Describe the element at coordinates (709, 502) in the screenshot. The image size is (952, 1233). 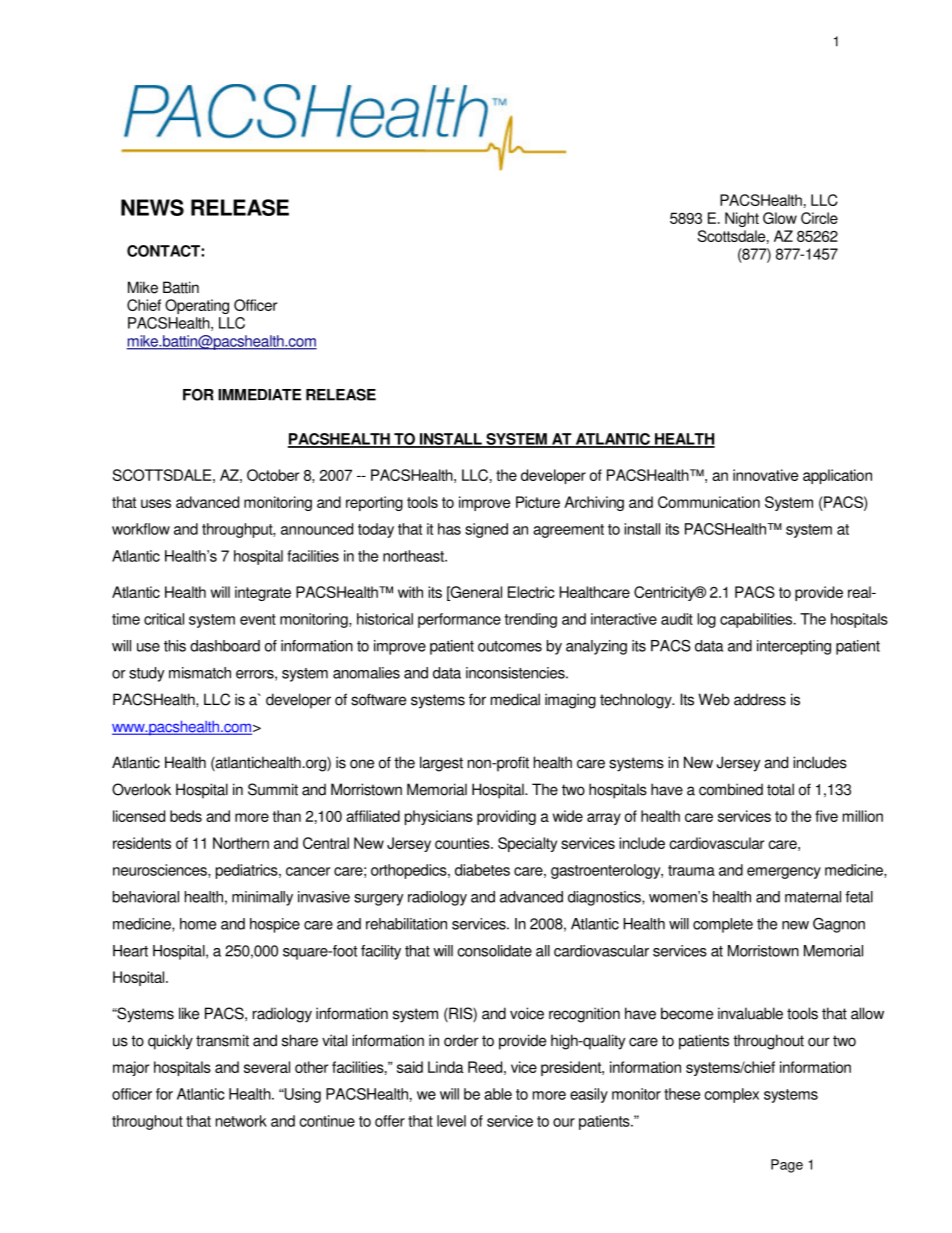
I see `Communication` at that location.
